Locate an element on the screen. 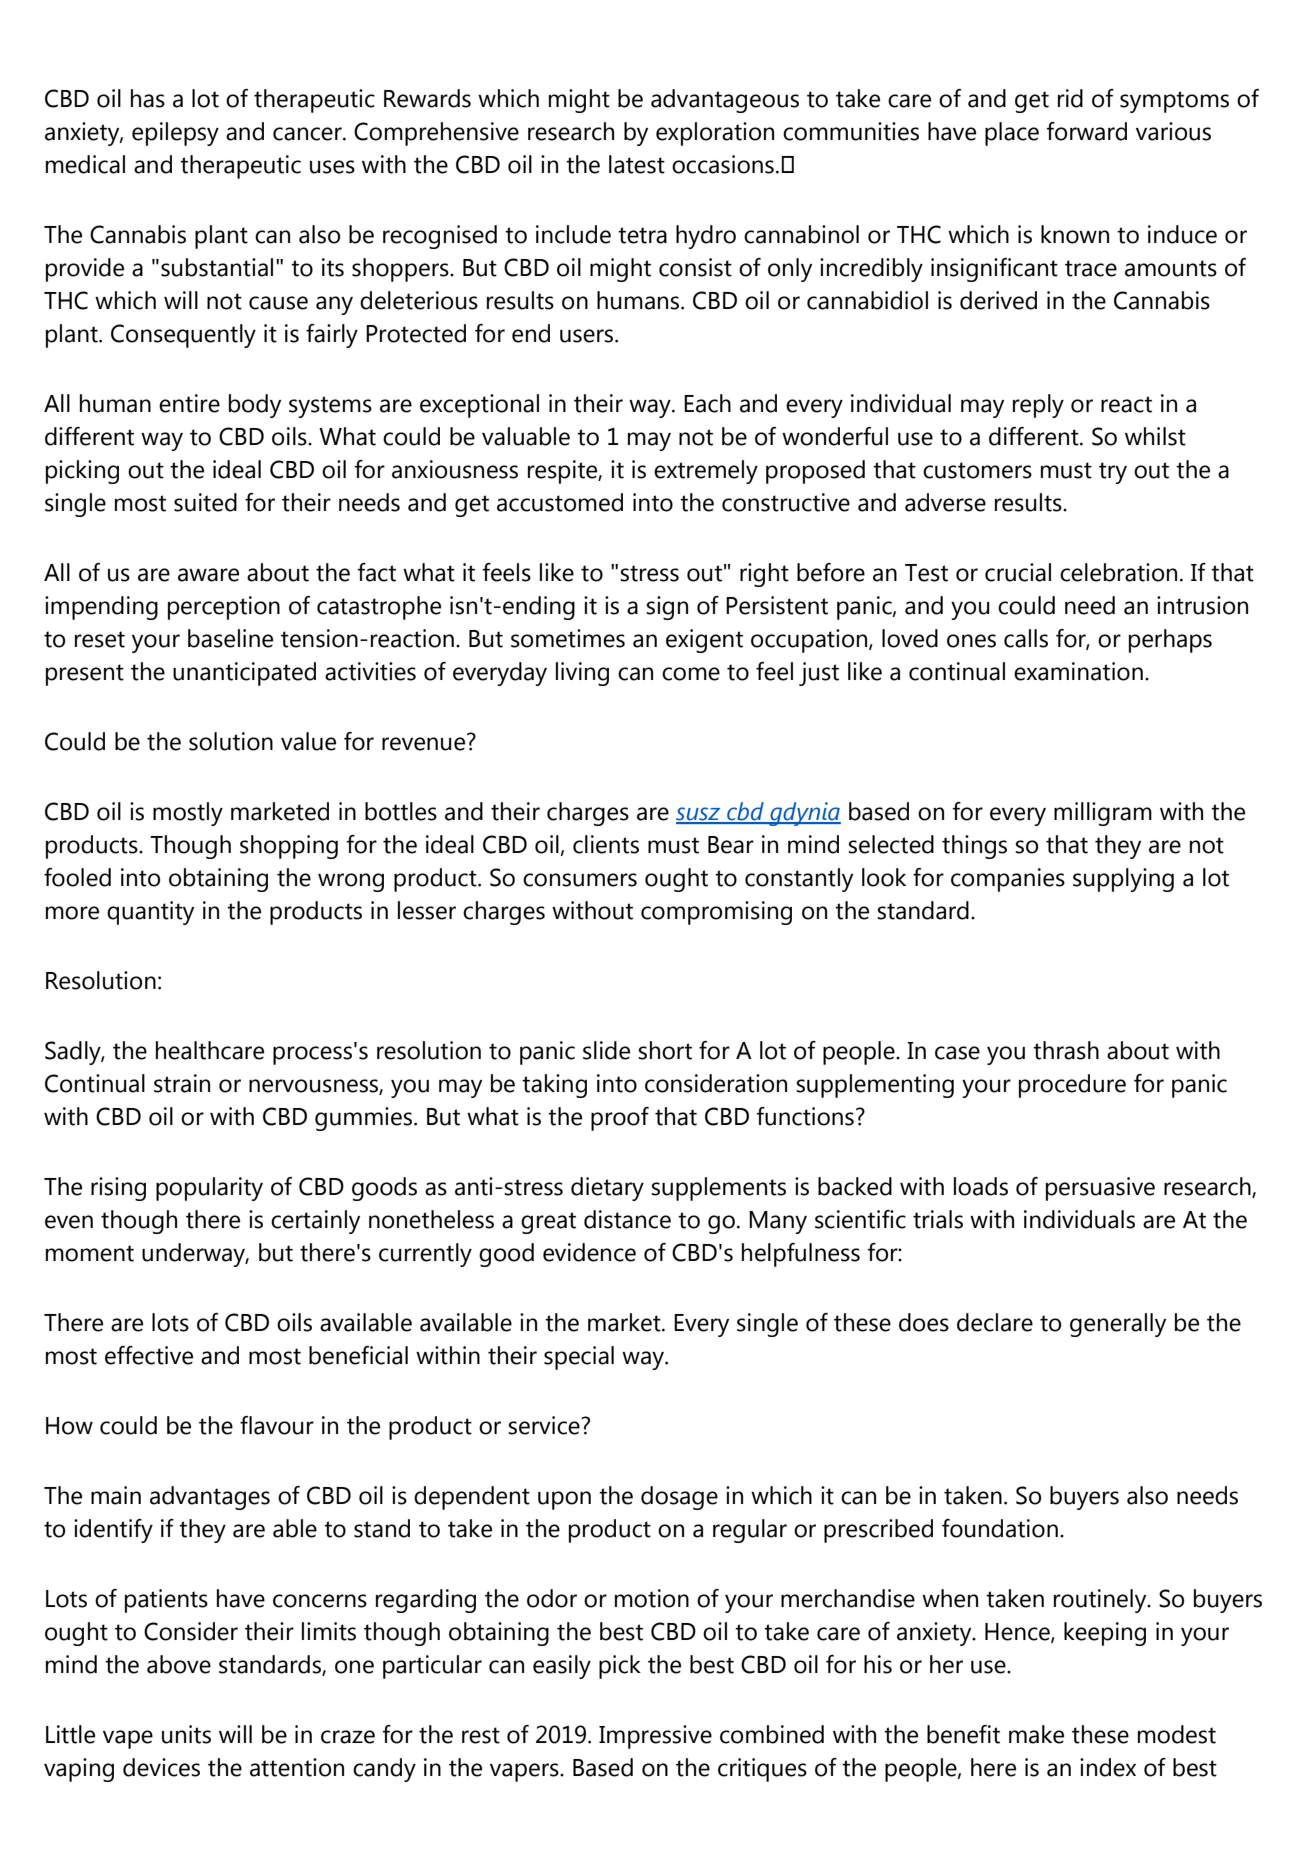  more is located at coordinates (72, 913).
